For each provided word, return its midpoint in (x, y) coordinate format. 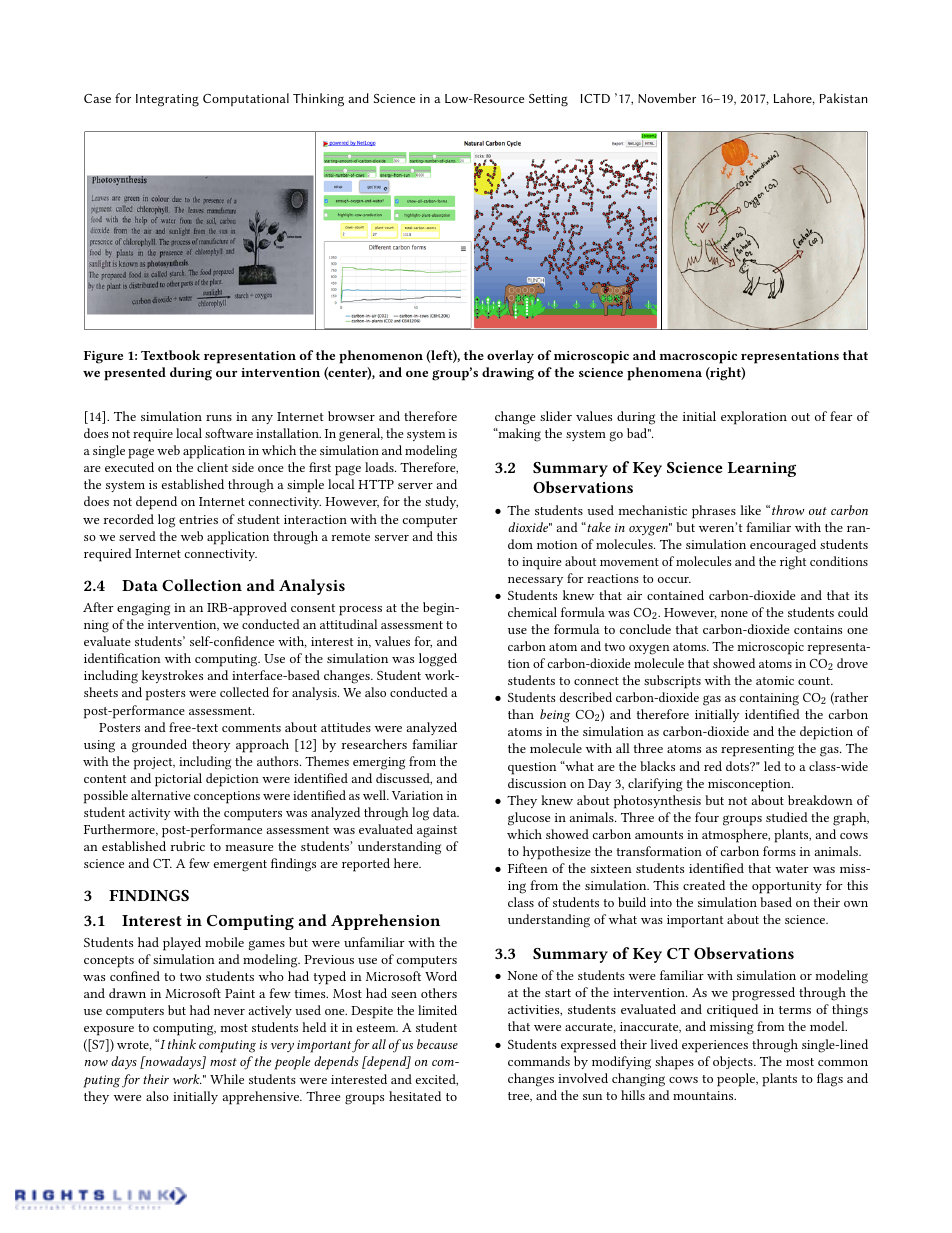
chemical (532, 612)
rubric (188, 846)
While (227, 1079)
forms (779, 851)
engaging (143, 609)
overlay (510, 356)
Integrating (167, 100)
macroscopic (698, 357)
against (437, 831)
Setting (548, 100)
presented (135, 374)
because (437, 1044)
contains (818, 629)
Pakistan (844, 98)
